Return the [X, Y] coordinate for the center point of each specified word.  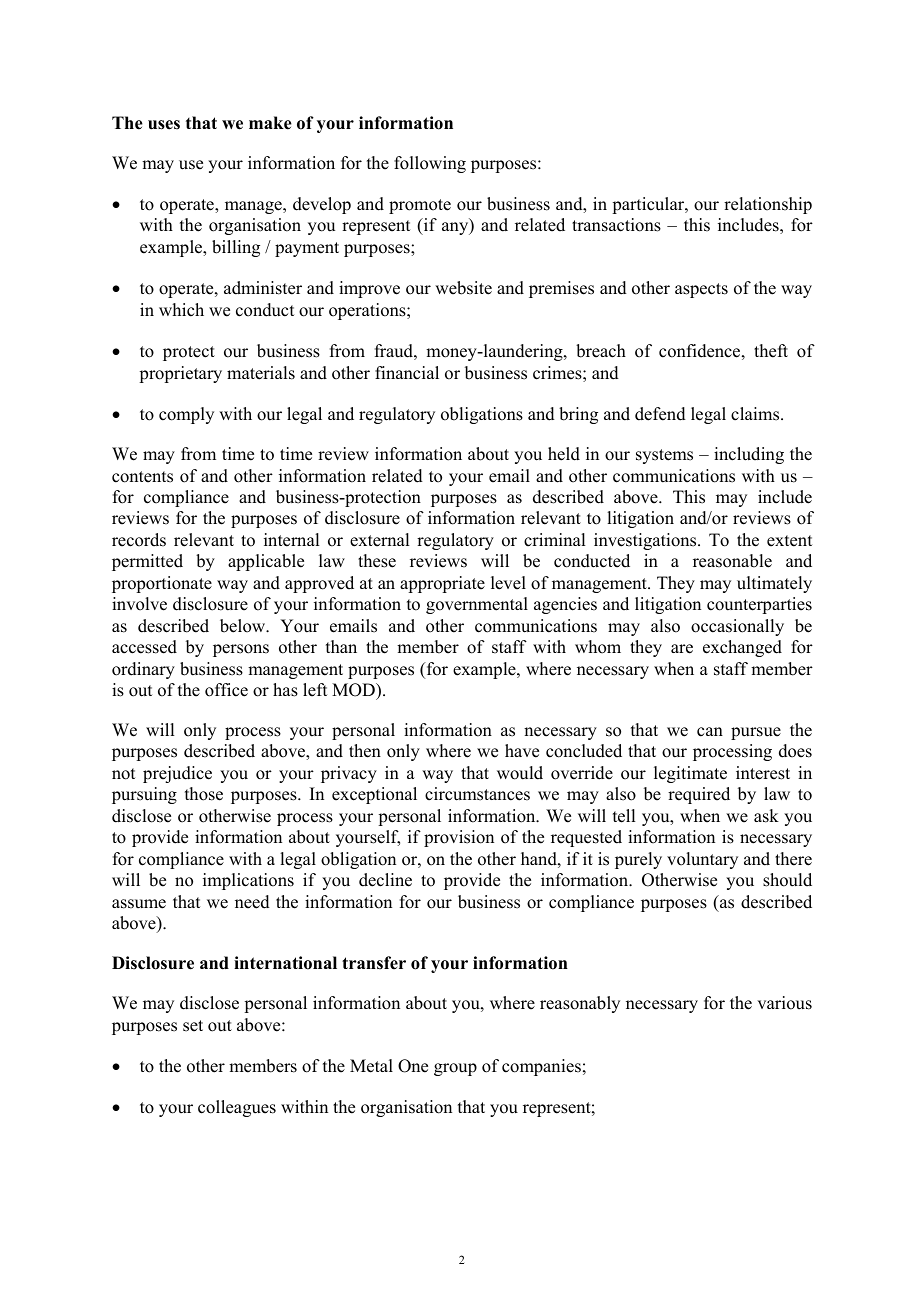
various [784, 1003]
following [430, 164]
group [455, 1069]
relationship [768, 205]
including [749, 455]
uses [164, 125]
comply [186, 415]
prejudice [177, 774]
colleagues [237, 1108]
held [564, 454]
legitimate [690, 774]
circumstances [477, 794]
